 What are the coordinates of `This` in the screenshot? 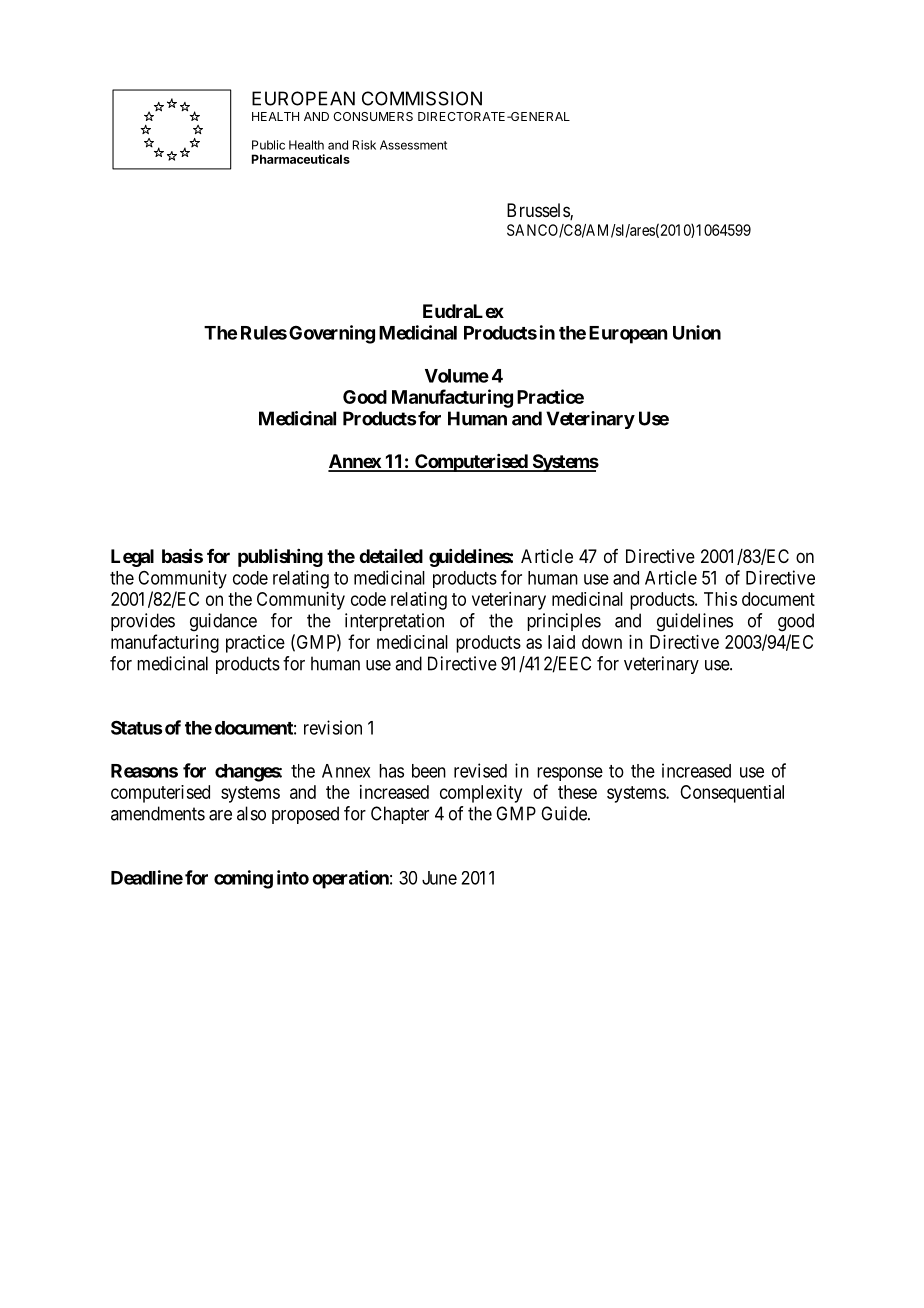 It's located at (720, 599).
